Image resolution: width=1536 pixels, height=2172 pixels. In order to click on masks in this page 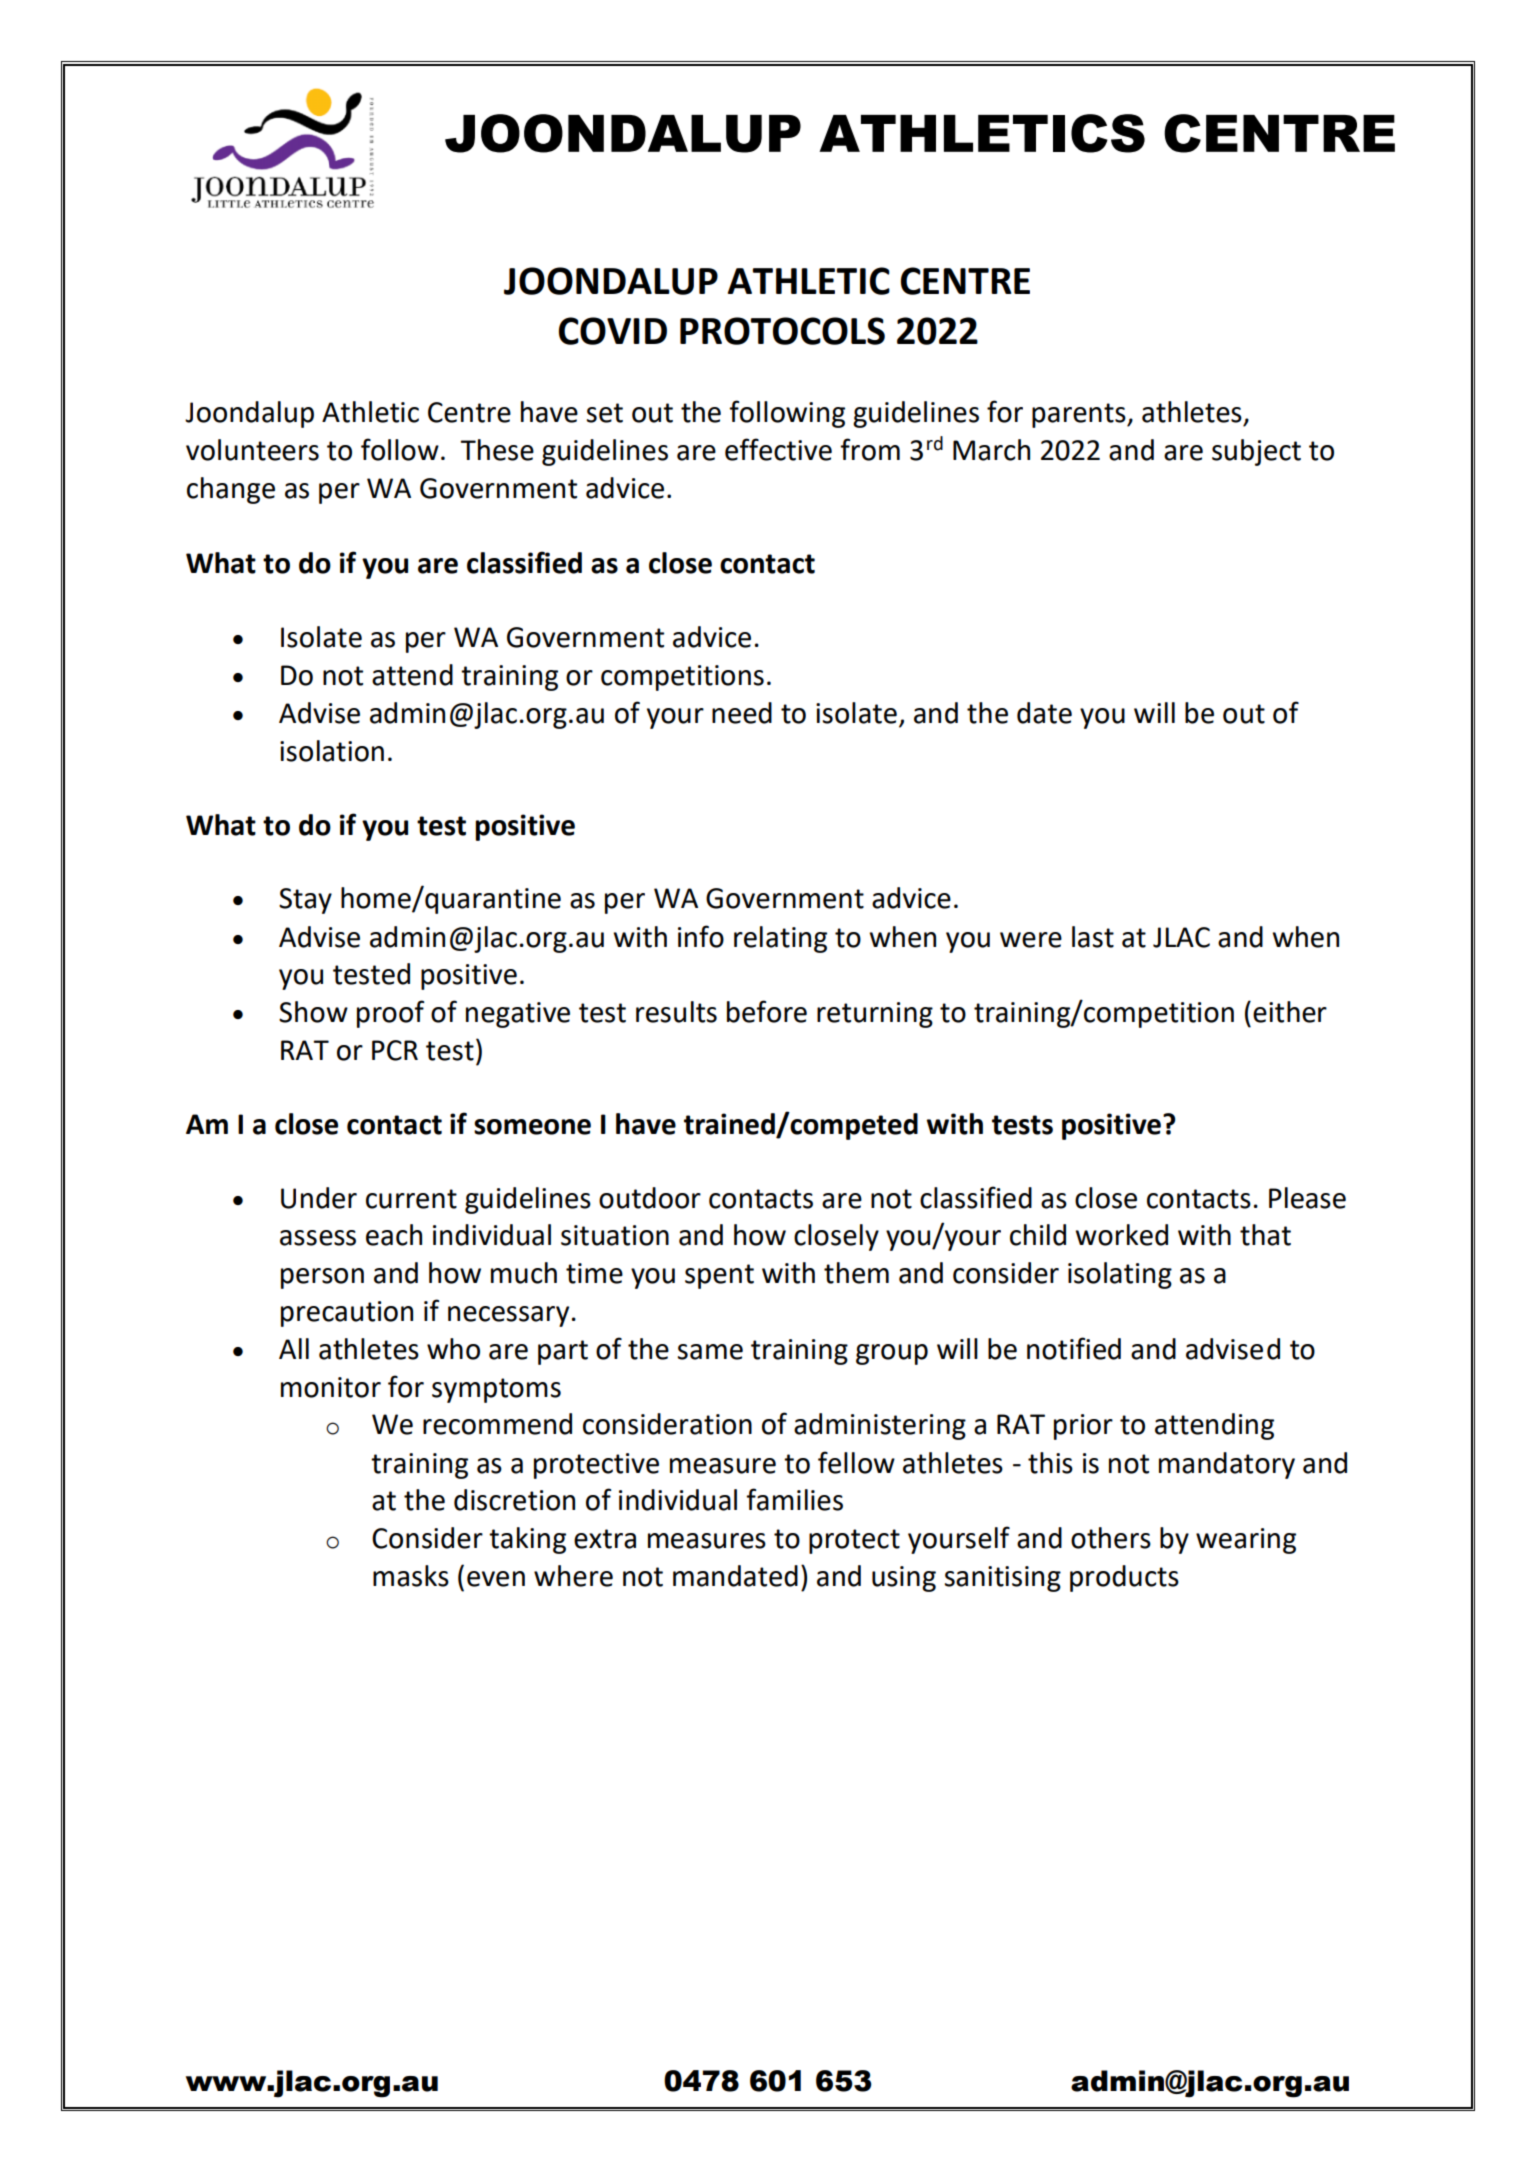, I will do `click(411, 1576)`.
